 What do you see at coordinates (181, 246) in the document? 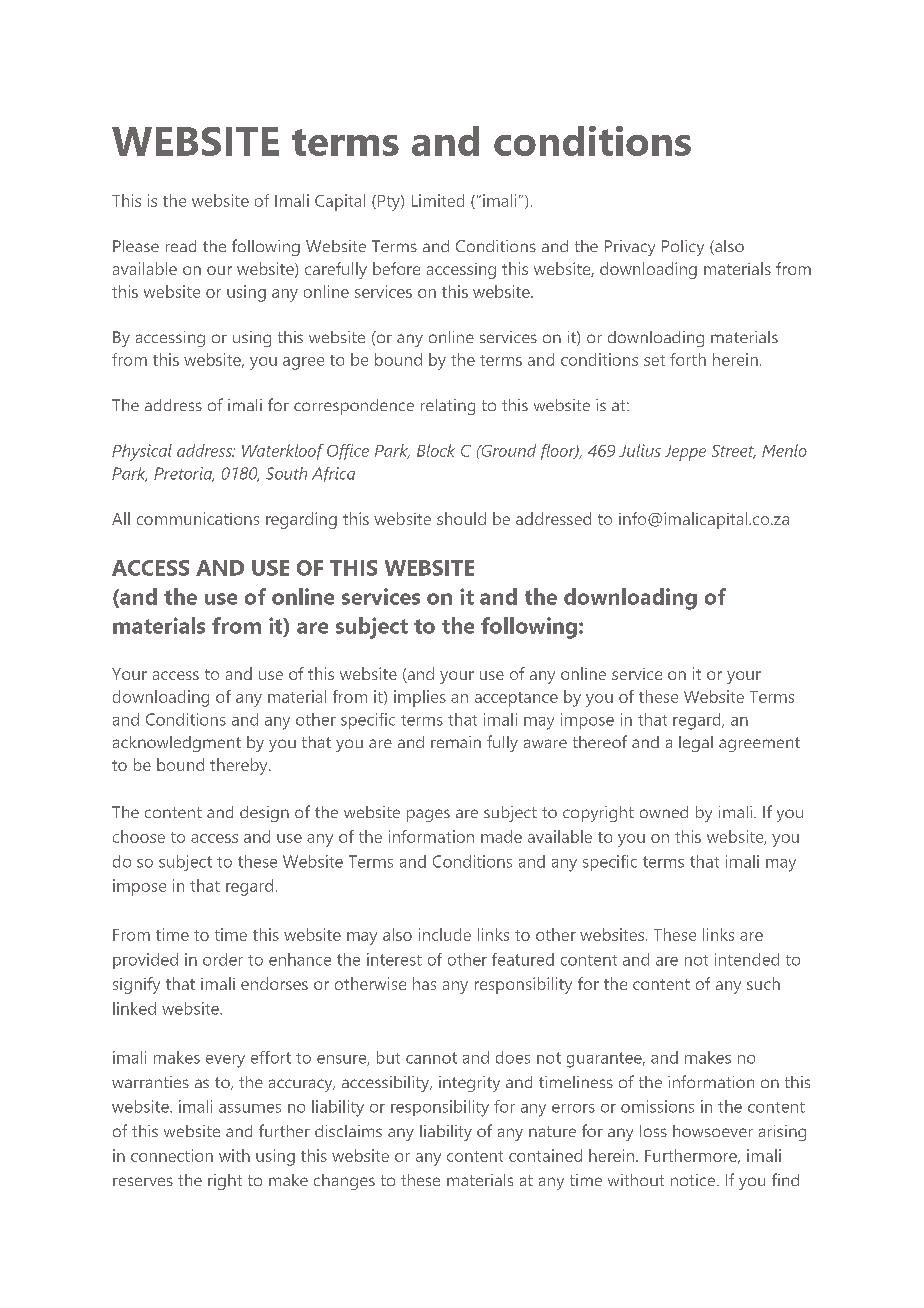
I see `read` at bounding box center [181, 246].
